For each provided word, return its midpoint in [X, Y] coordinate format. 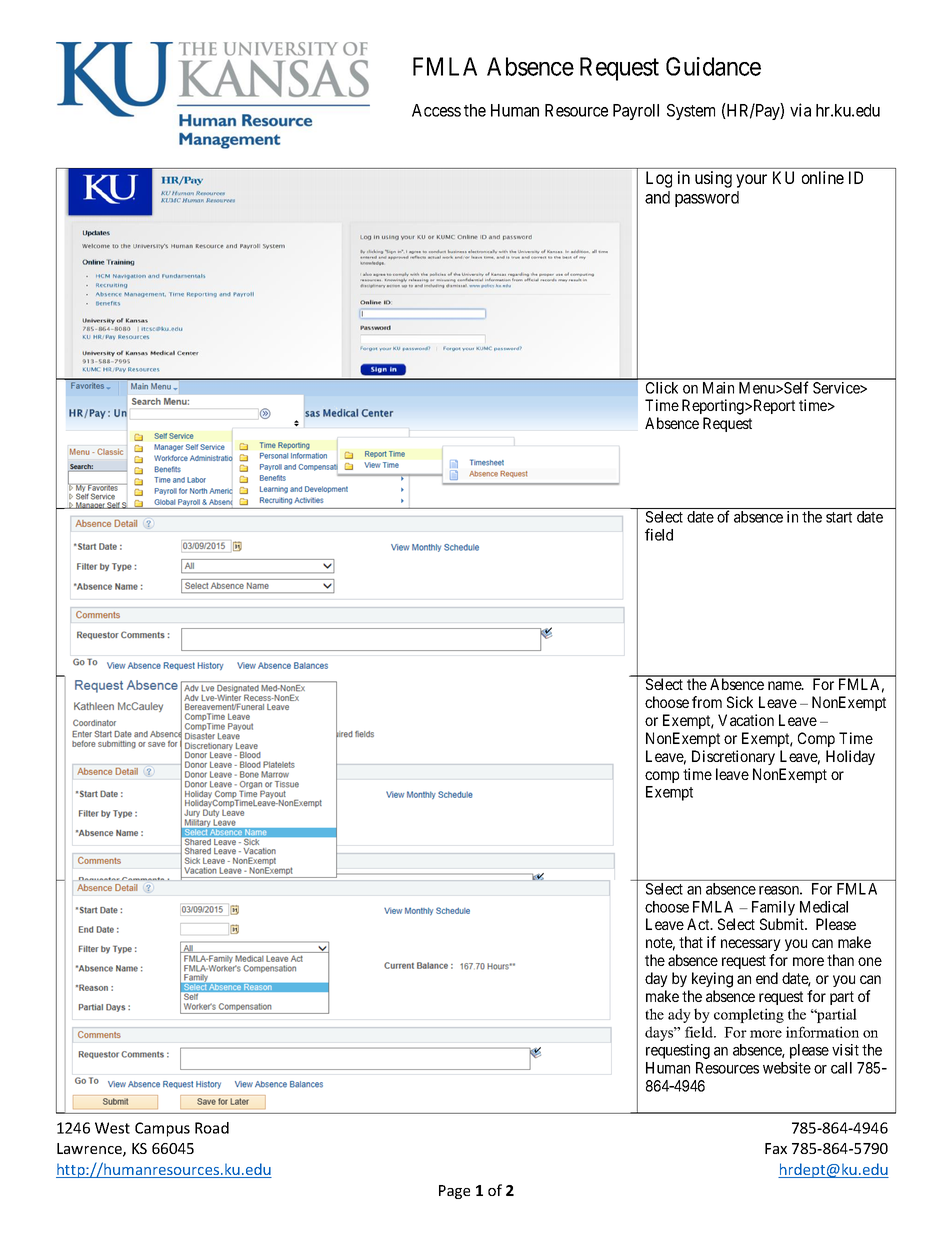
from [707, 702]
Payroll [636, 112]
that [691, 942]
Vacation [746, 720]
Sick [740, 702]
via [800, 110]
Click [662, 388]
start [839, 517]
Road [212, 1128]
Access [436, 110]
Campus [162, 1129]
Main [718, 388]
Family [773, 908]
